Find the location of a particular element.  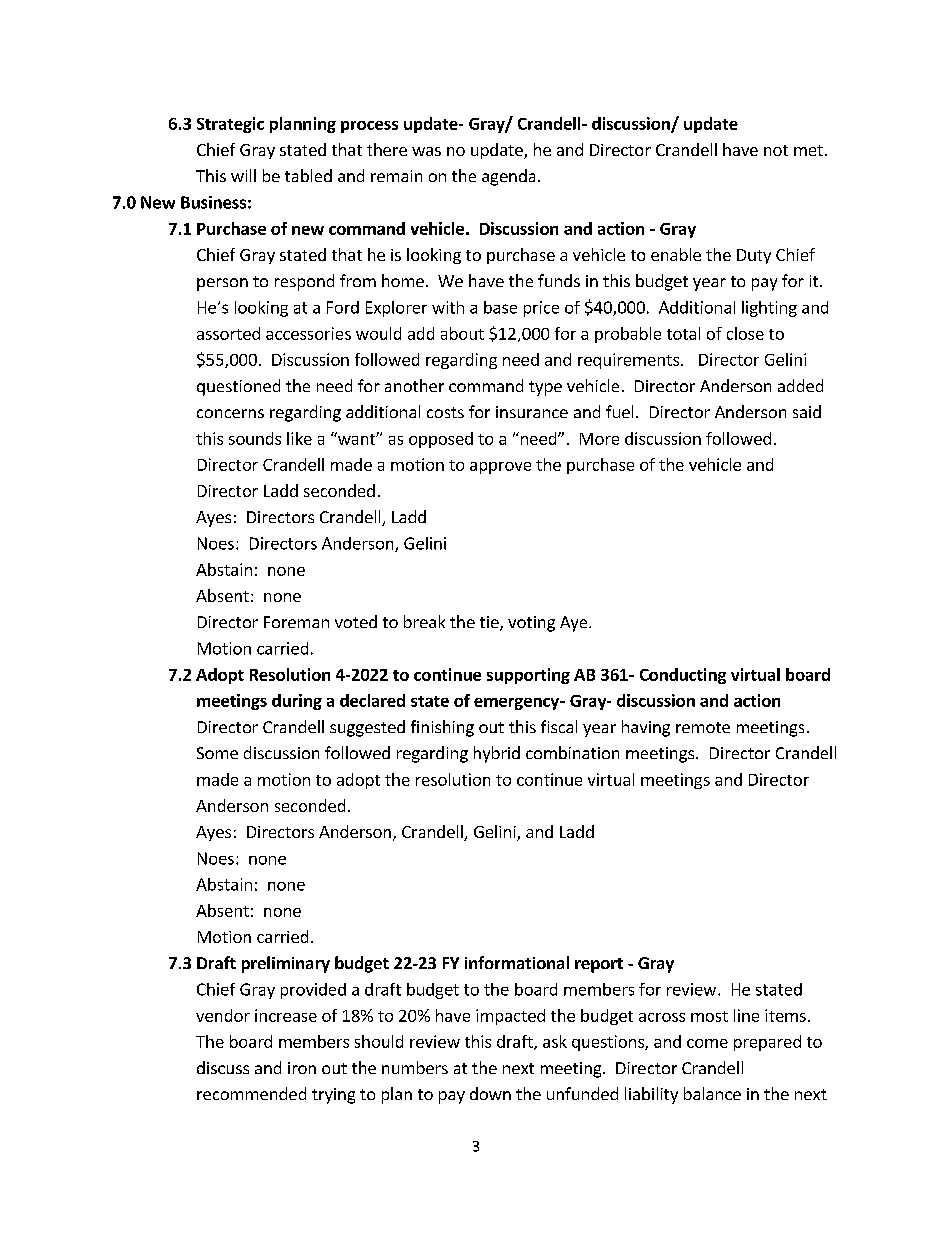

iron is located at coordinates (302, 1068).
